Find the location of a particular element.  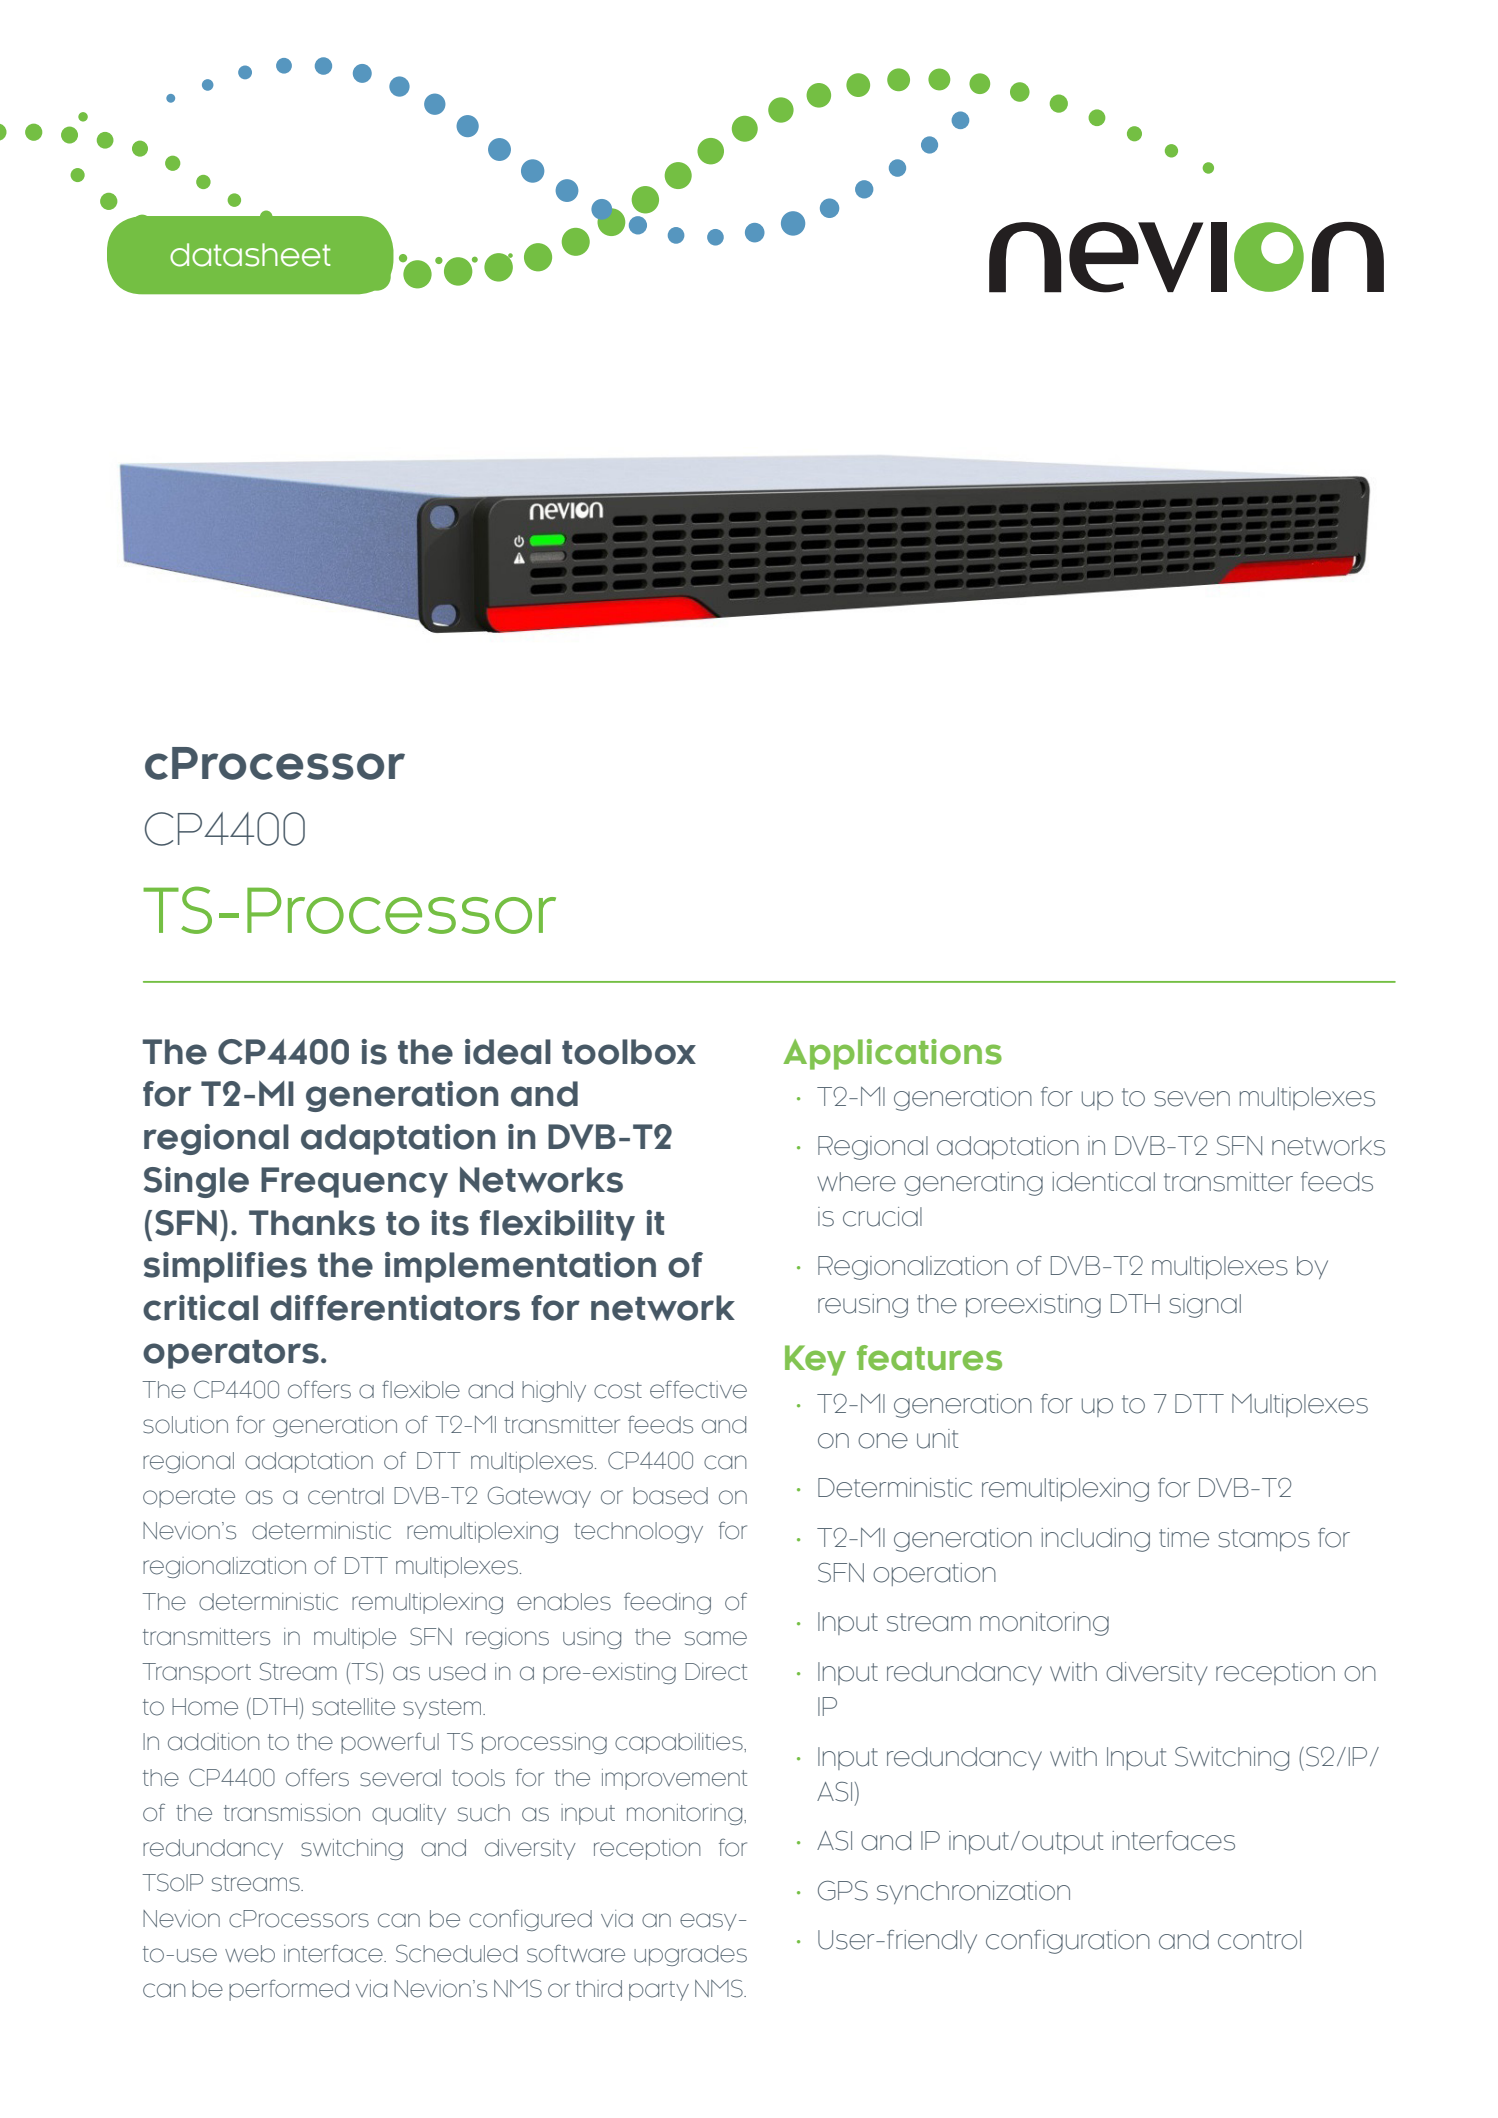

operators is located at coordinates (231, 1354).
